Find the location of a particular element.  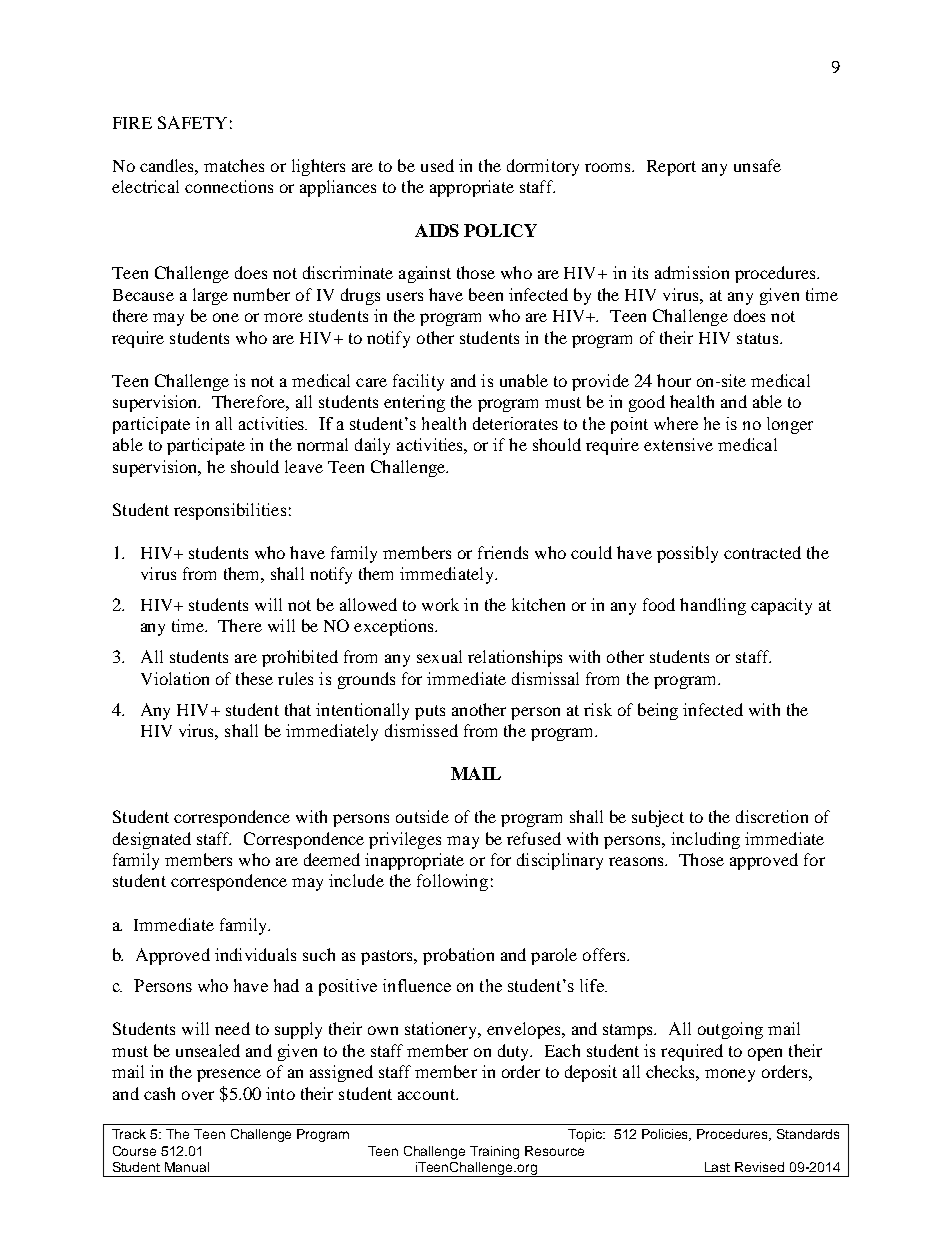

matches is located at coordinates (234, 165).
